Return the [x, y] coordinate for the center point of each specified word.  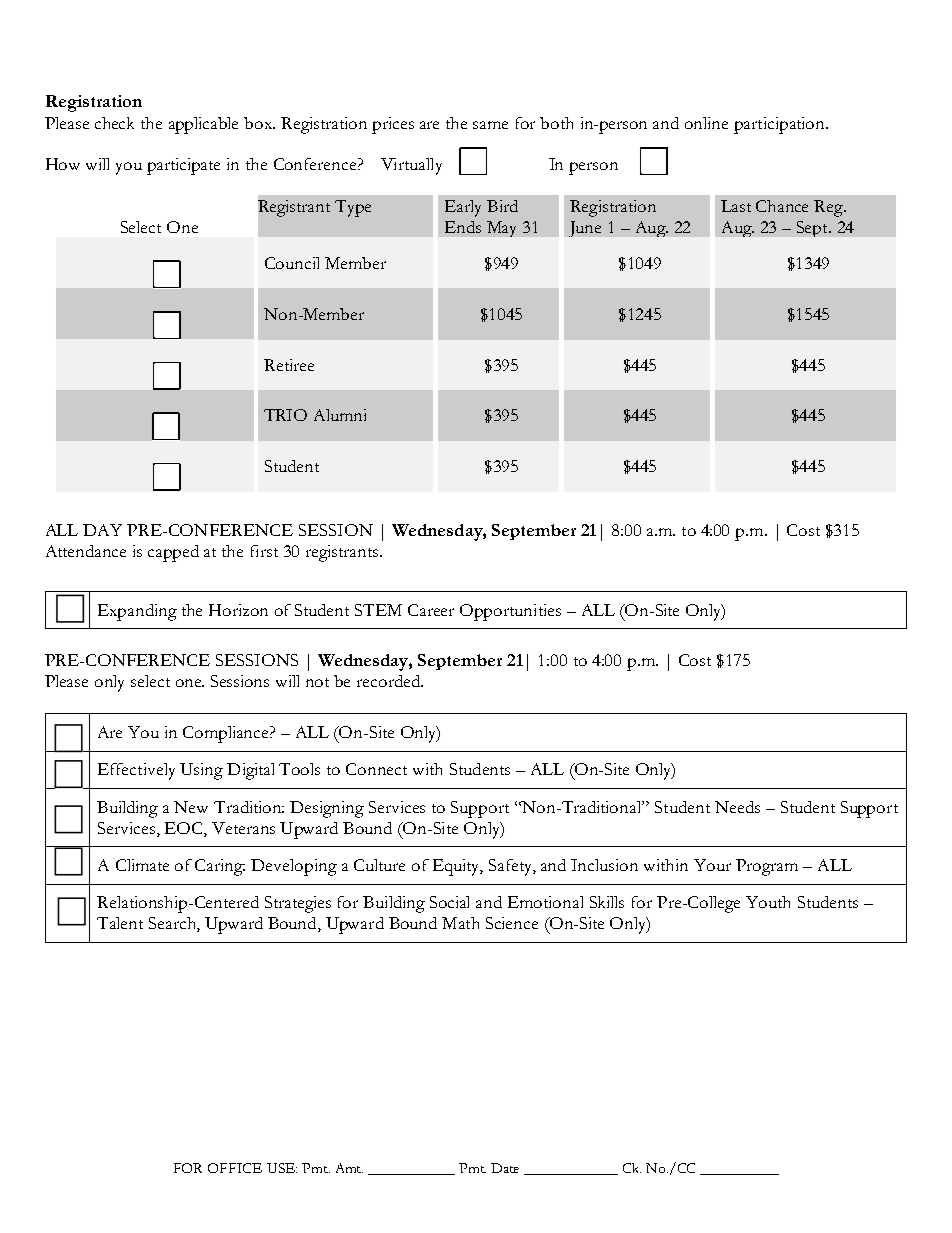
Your [712, 865]
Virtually [411, 166]
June [585, 229]
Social [449, 902]
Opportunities [510, 612]
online [706, 123]
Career [431, 610]
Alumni [340, 415]
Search [173, 924]
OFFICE [235, 1168]
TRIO [285, 415]
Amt [349, 1168]
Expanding [137, 612]
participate [183, 166]
